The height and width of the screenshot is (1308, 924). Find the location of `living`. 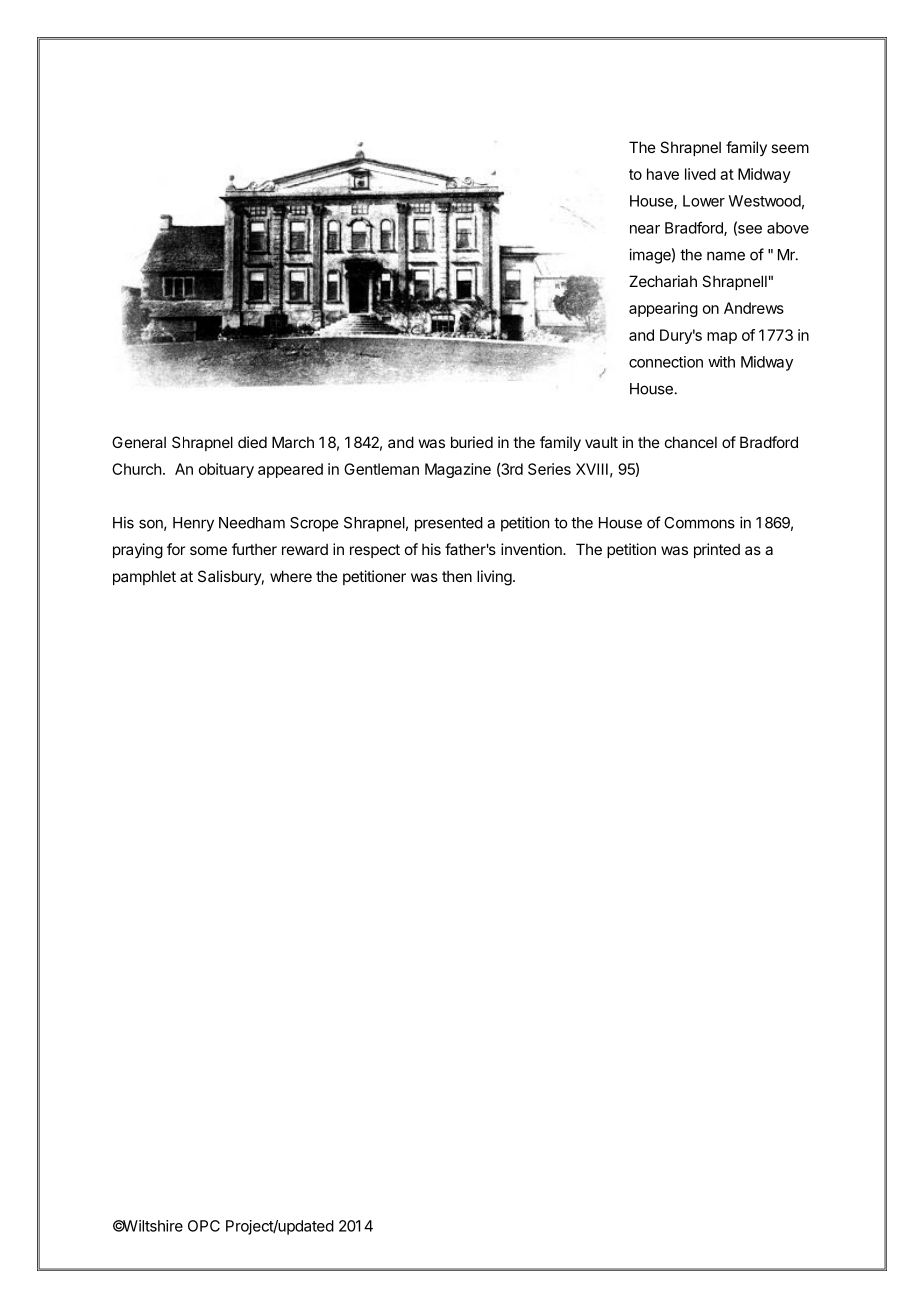

living is located at coordinates (494, 578).
